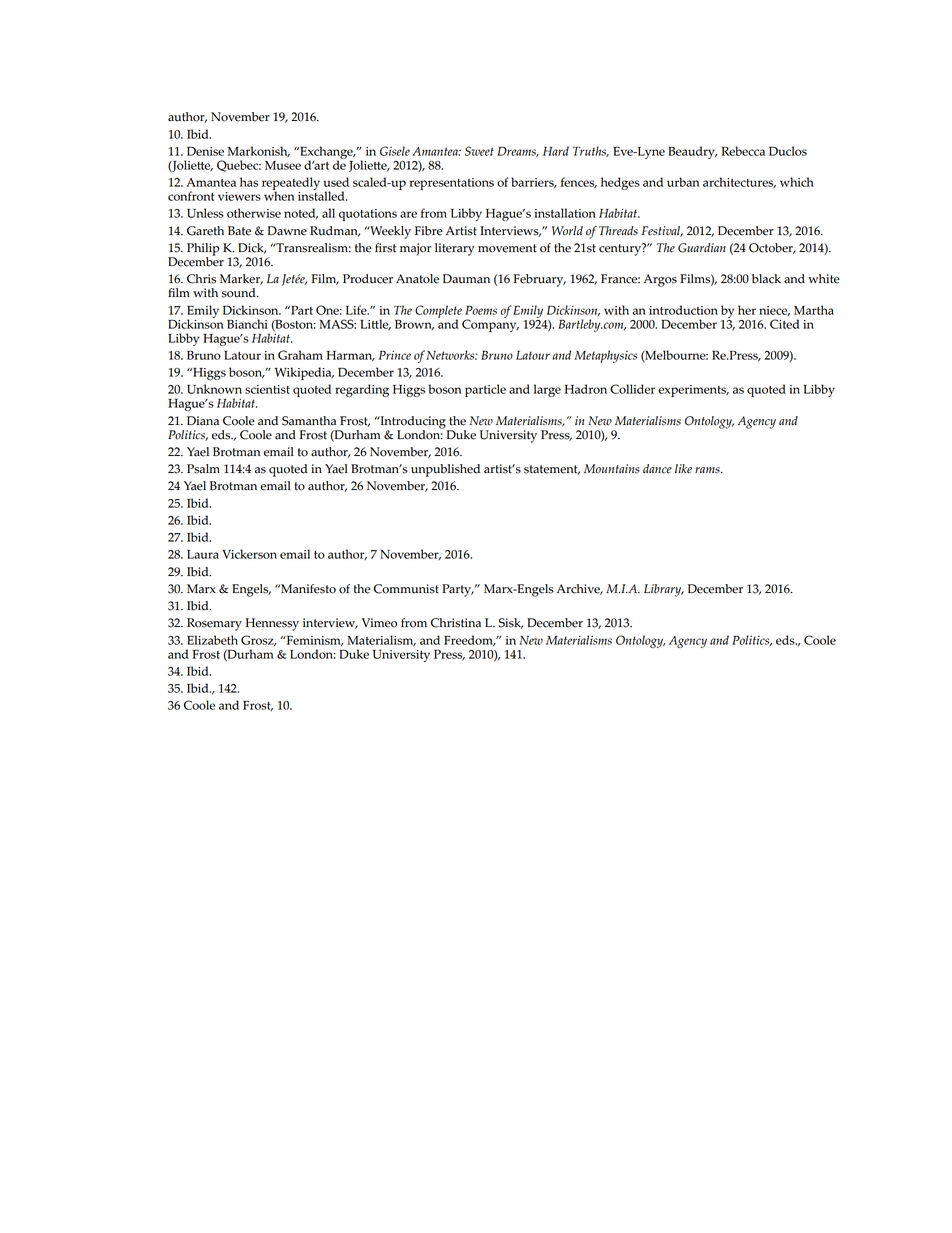 The height and width of the image is (1233, 952). I want to click on has, so click(249, 182).
